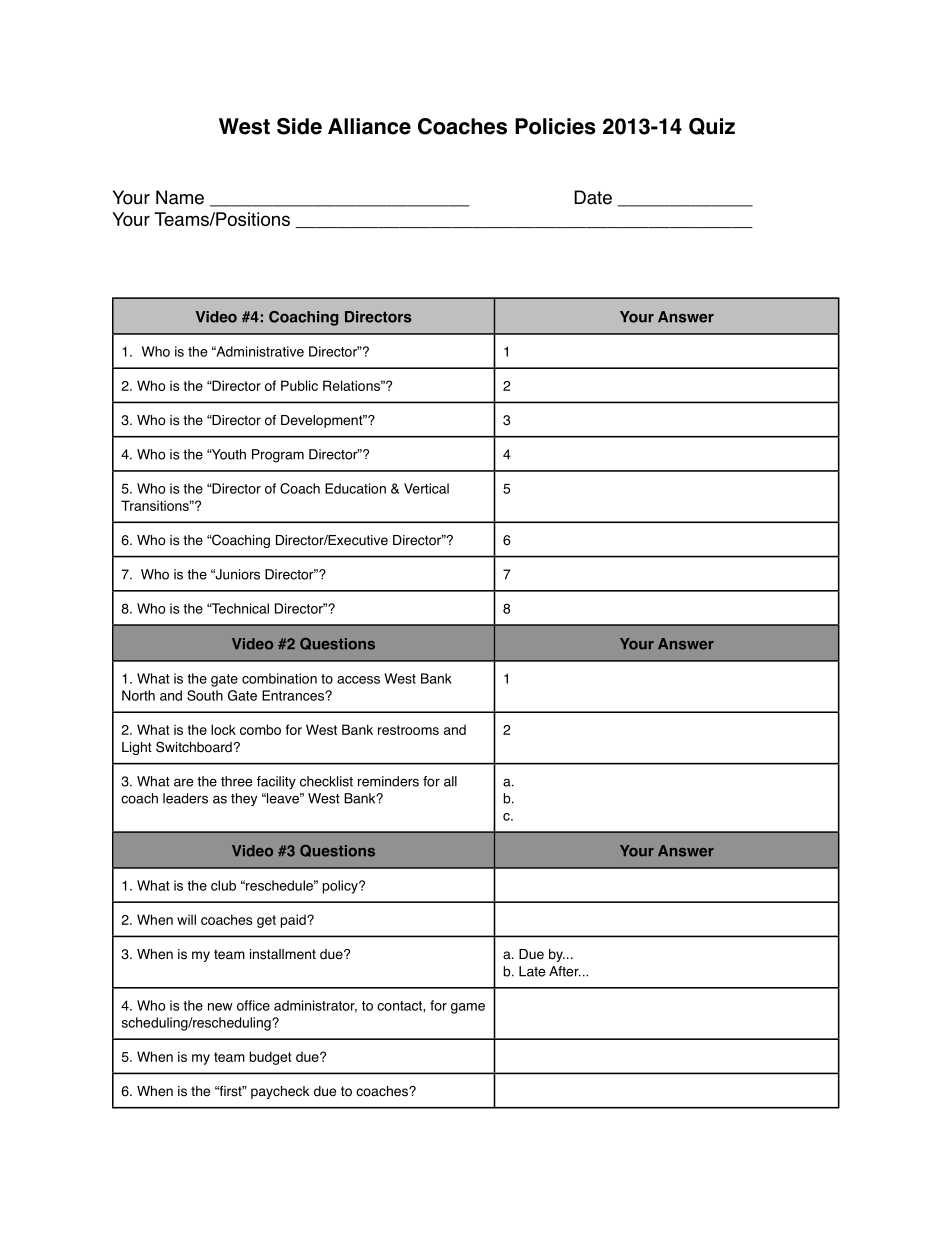 Image resolution: width=952 pixels, height=1233 pixels. What do you see at coordinates (369, 126) in the screenshot?
I see `Alliance` at bounding box center [369, 126].
